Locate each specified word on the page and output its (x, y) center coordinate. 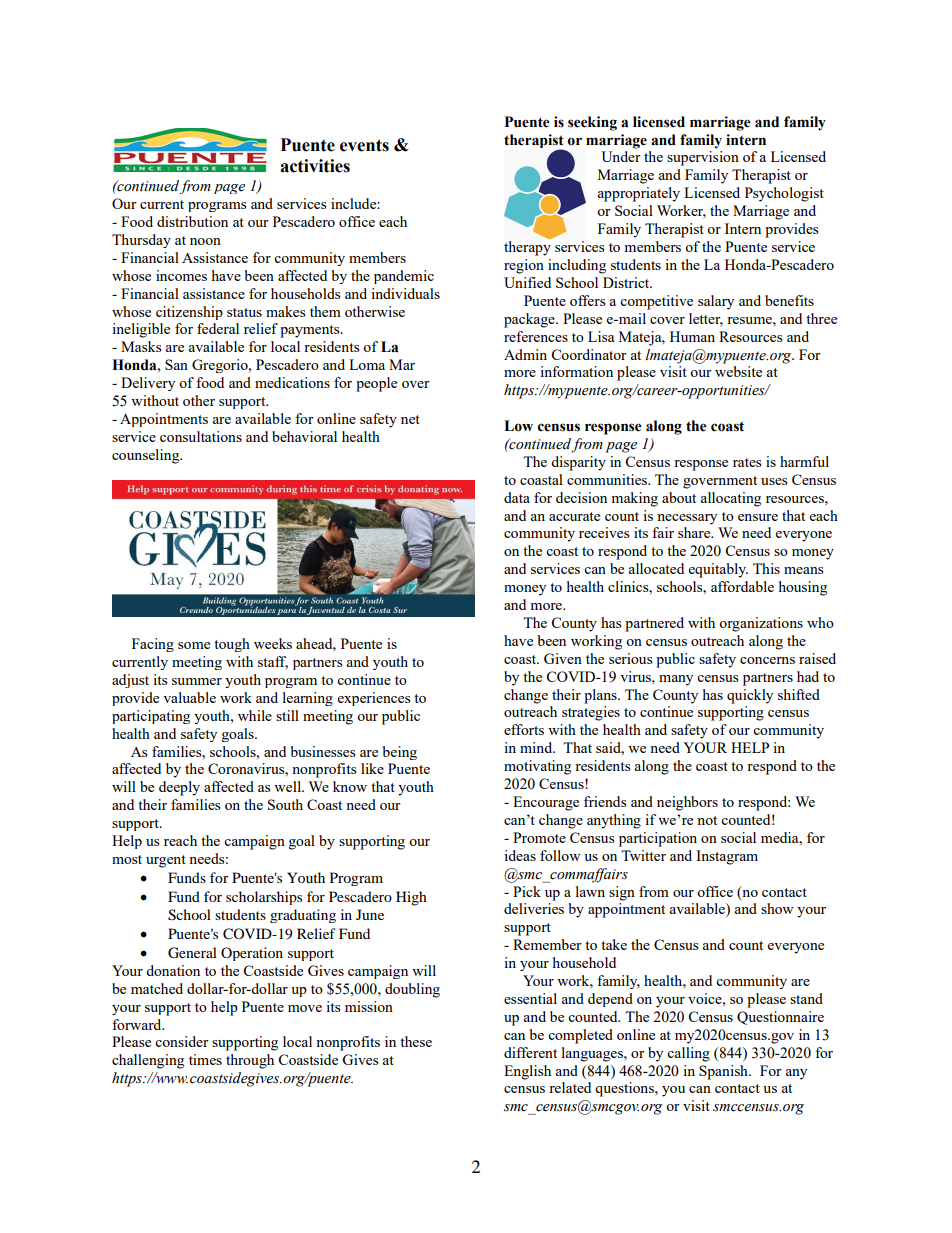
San (176, 364)
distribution (192, 221)
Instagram (727, 857)
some (194, 645)
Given (563, 658)
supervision (703, 158)
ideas (520, 855)
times (205, 1059)
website (738, 371)
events (364, 145)
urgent (166, 861)
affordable (742, 586)
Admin (525, 354)
